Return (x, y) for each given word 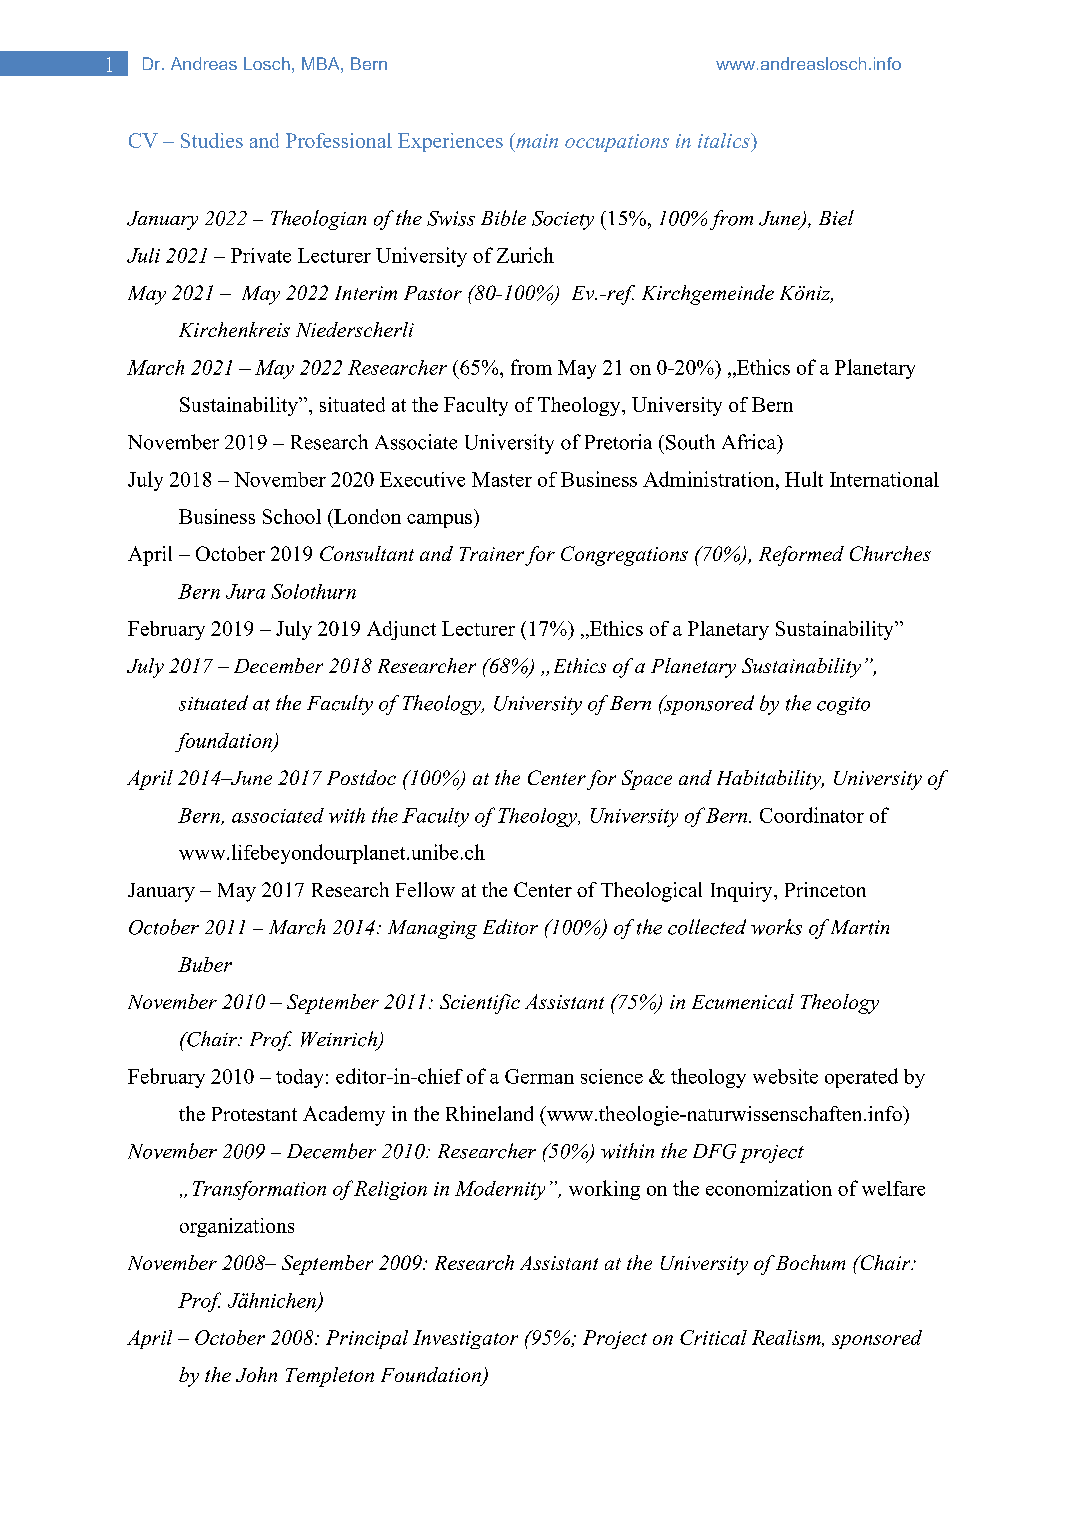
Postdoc (361, 777)
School (292, 516)
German (539, 1076)
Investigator (465, 1339)
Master (502, 479)
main (536, 140)
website (785, 1076)
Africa (750, 442)
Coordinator (812, 815)
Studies (212, 140)
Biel (836, 218)
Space (647, 780)
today (299, 1078)
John (256, 1374)
